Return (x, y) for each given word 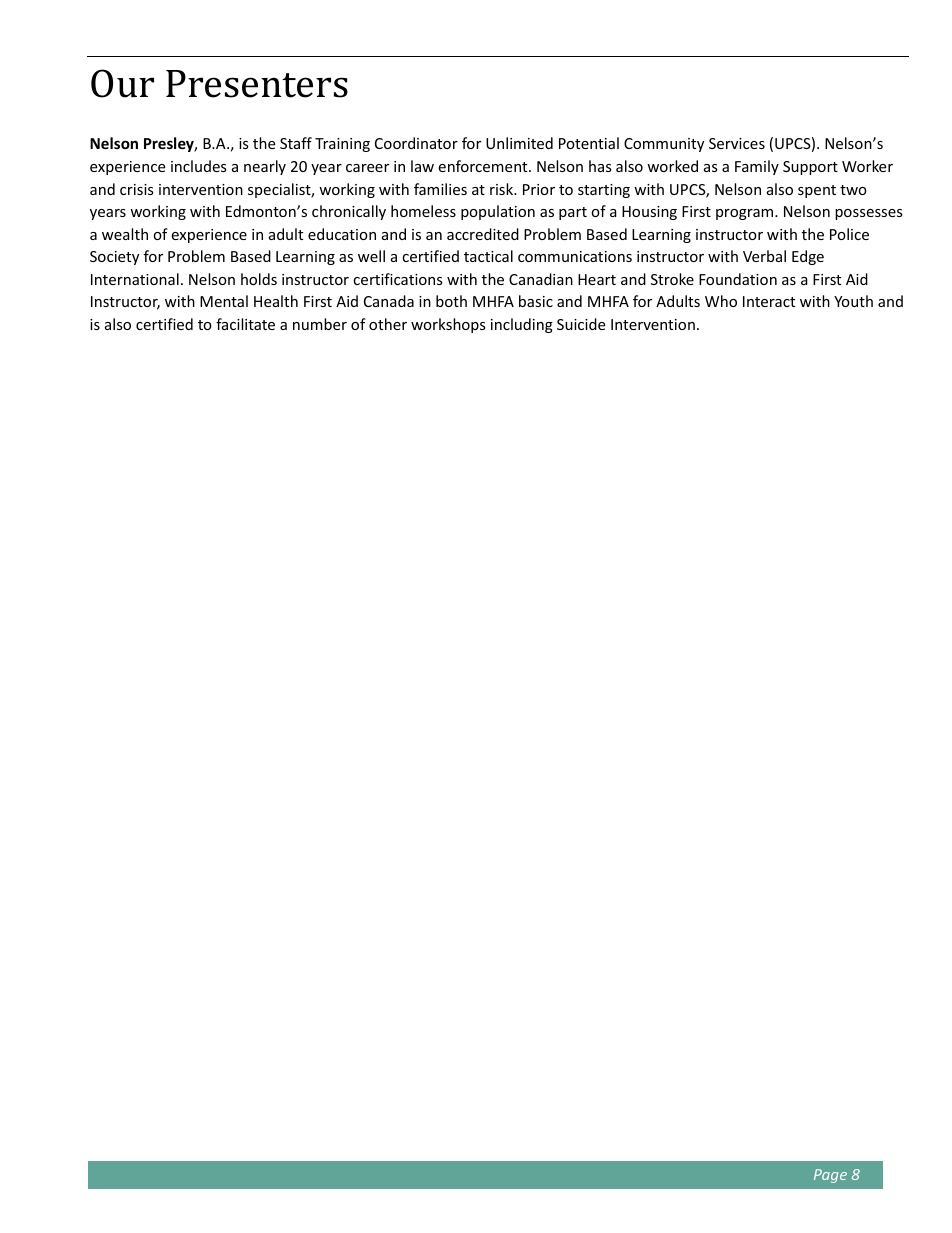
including (522, 325)
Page (830, 1176)
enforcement (484, 166)
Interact (769, 301)
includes (199, 166)
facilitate (245, 324)
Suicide (581, 324)
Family (757, 167)
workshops (448, 325)
